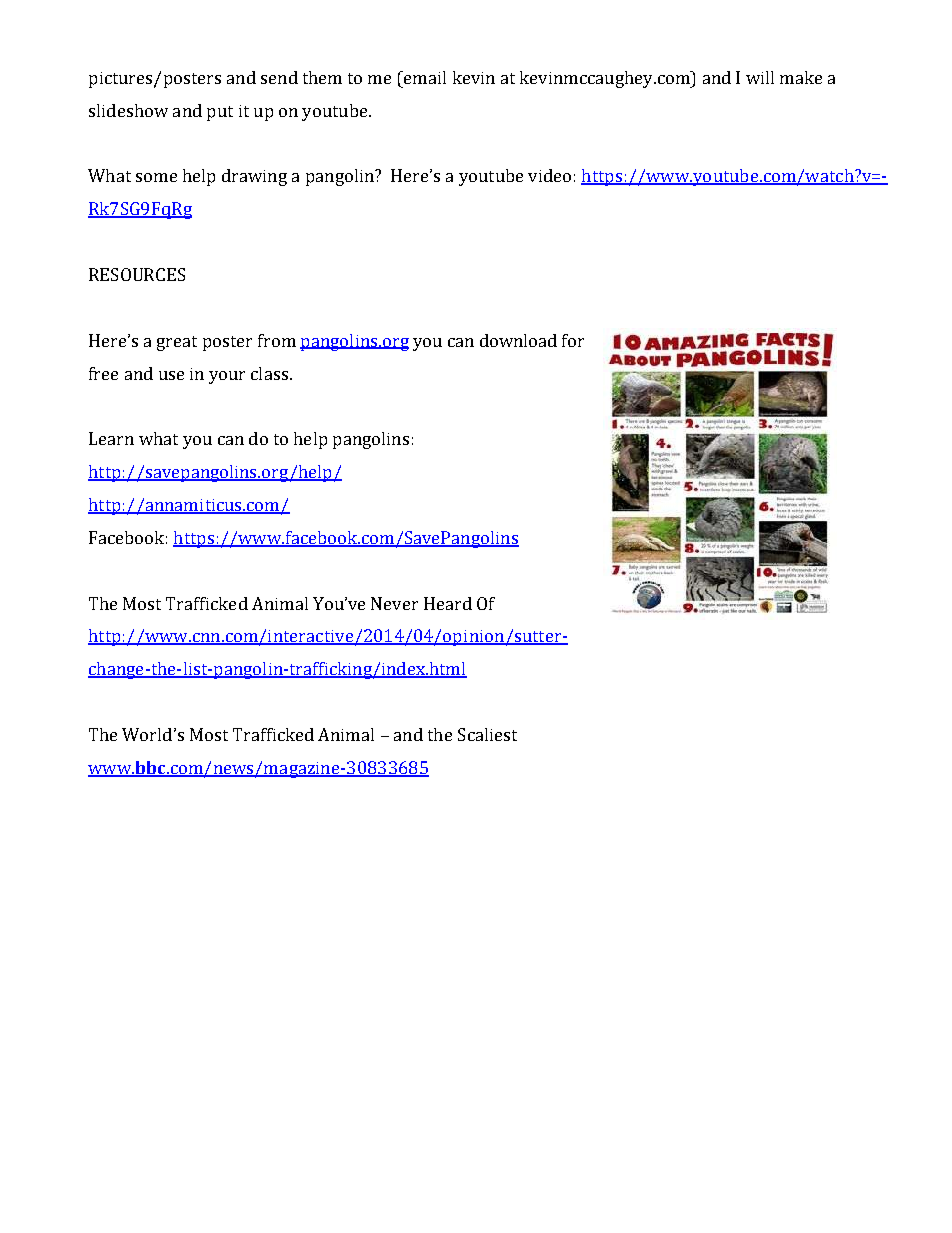 The height and width of the screenshot is (1233, 952). Describe the element at coordinates (394, 603) in the screenshot. I see `Never` at that location.
